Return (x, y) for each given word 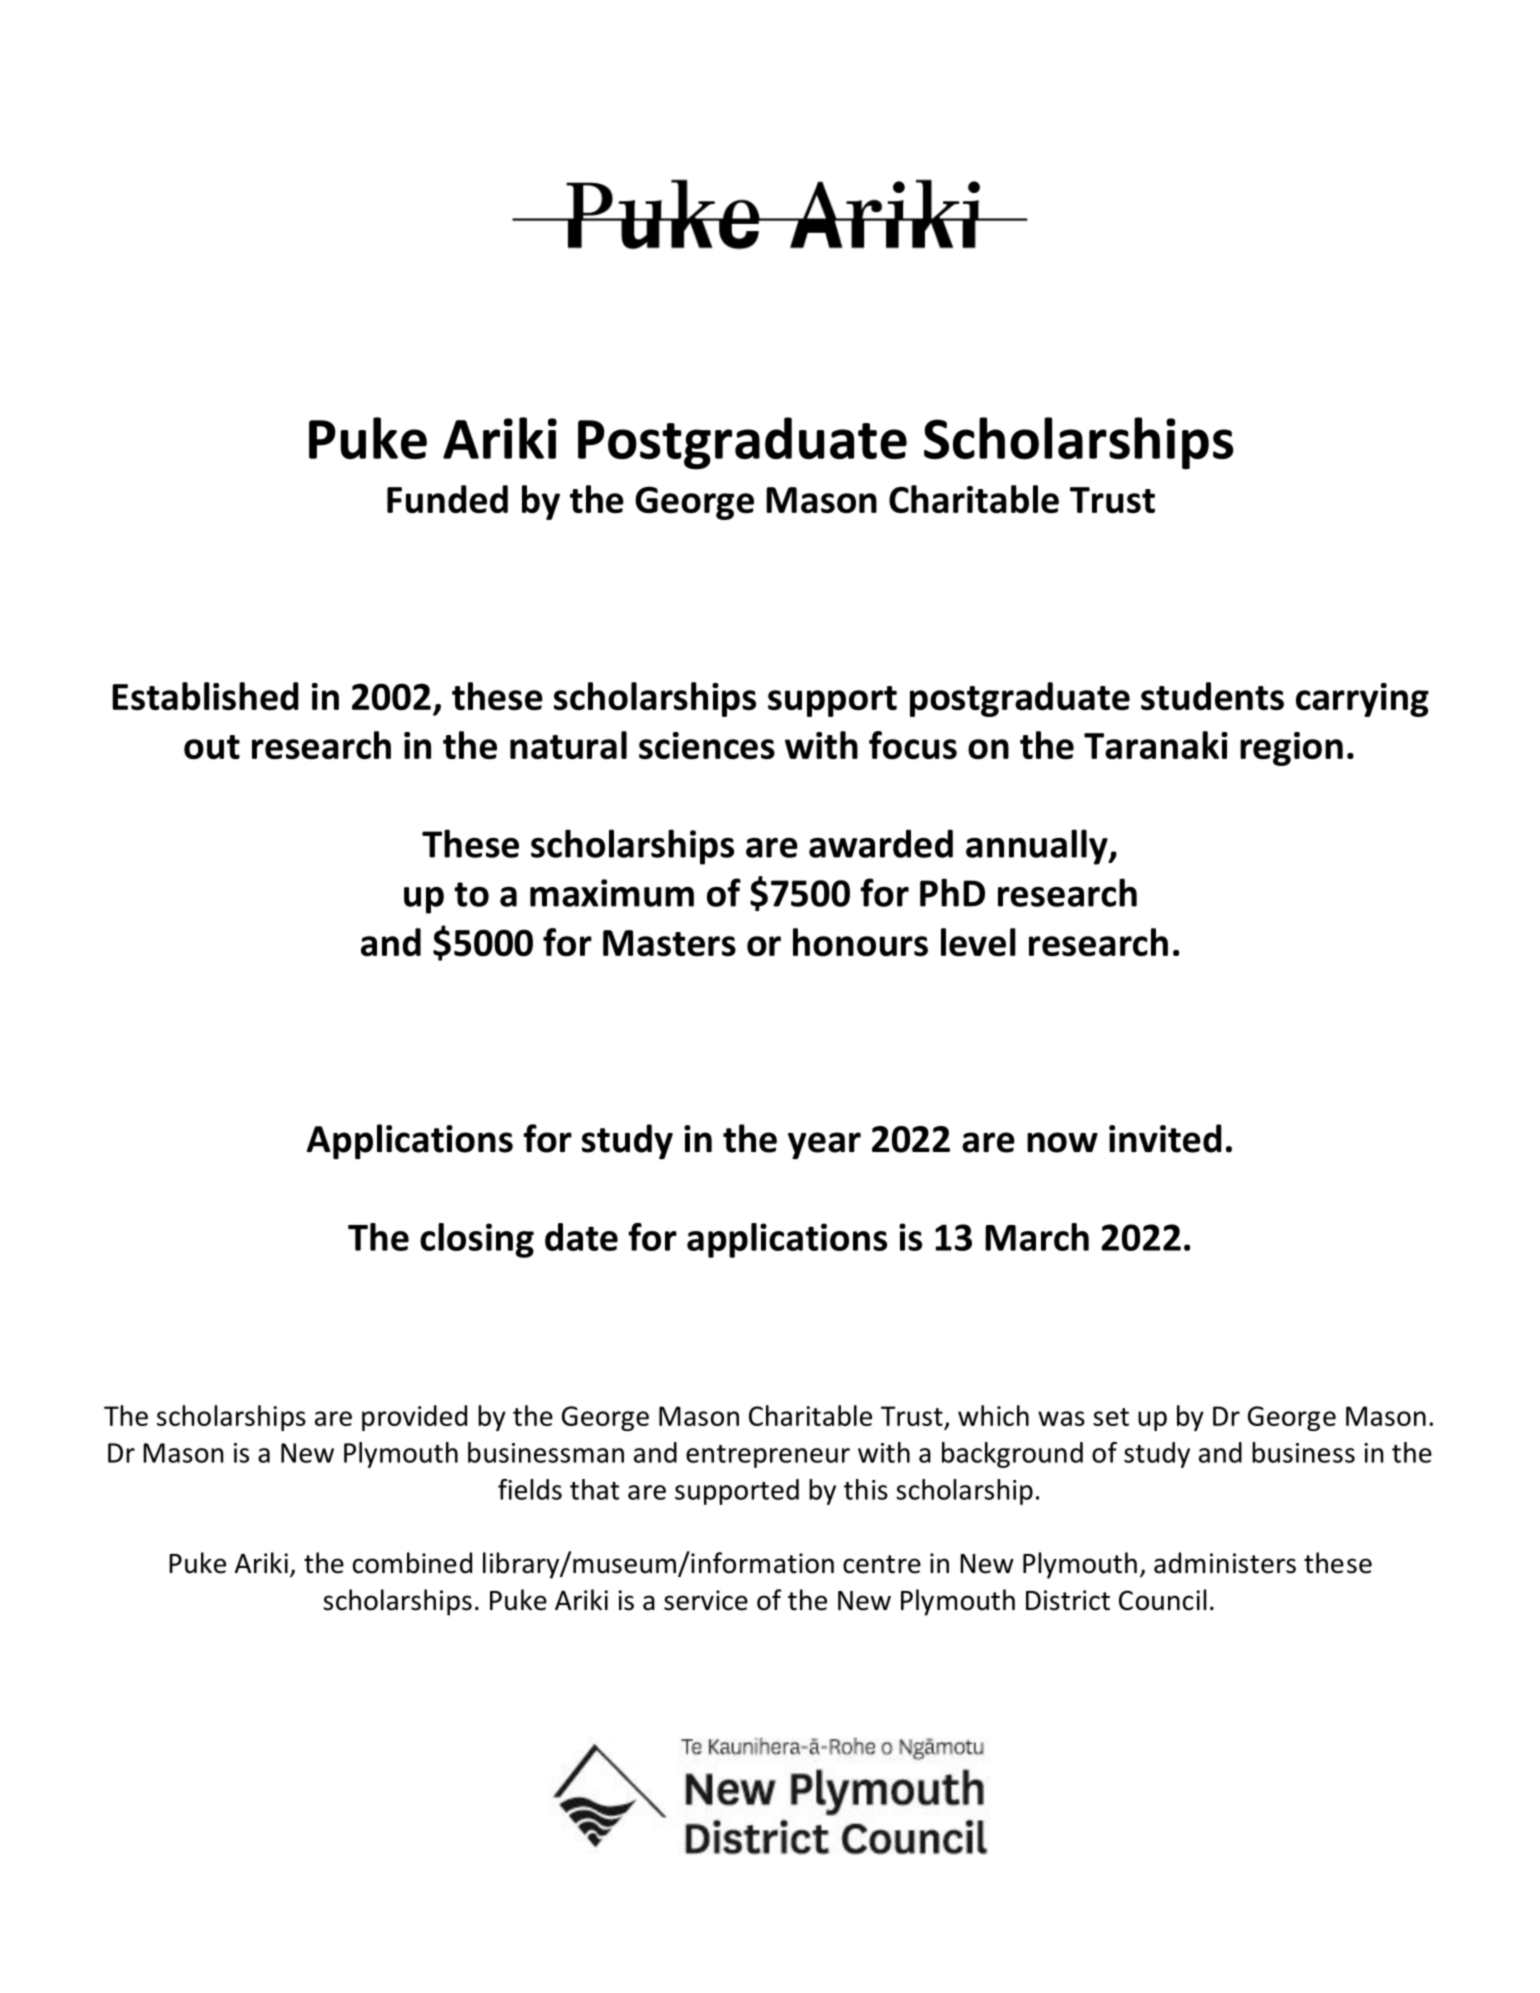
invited (1165, 1138)
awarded (881, 843)
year (824, 1145)
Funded (447, 499)
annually (1038, 847)
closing (477, 1240)
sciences (707, 745)
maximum (612, 893)
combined (412, 1563)
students (1212, 696)
